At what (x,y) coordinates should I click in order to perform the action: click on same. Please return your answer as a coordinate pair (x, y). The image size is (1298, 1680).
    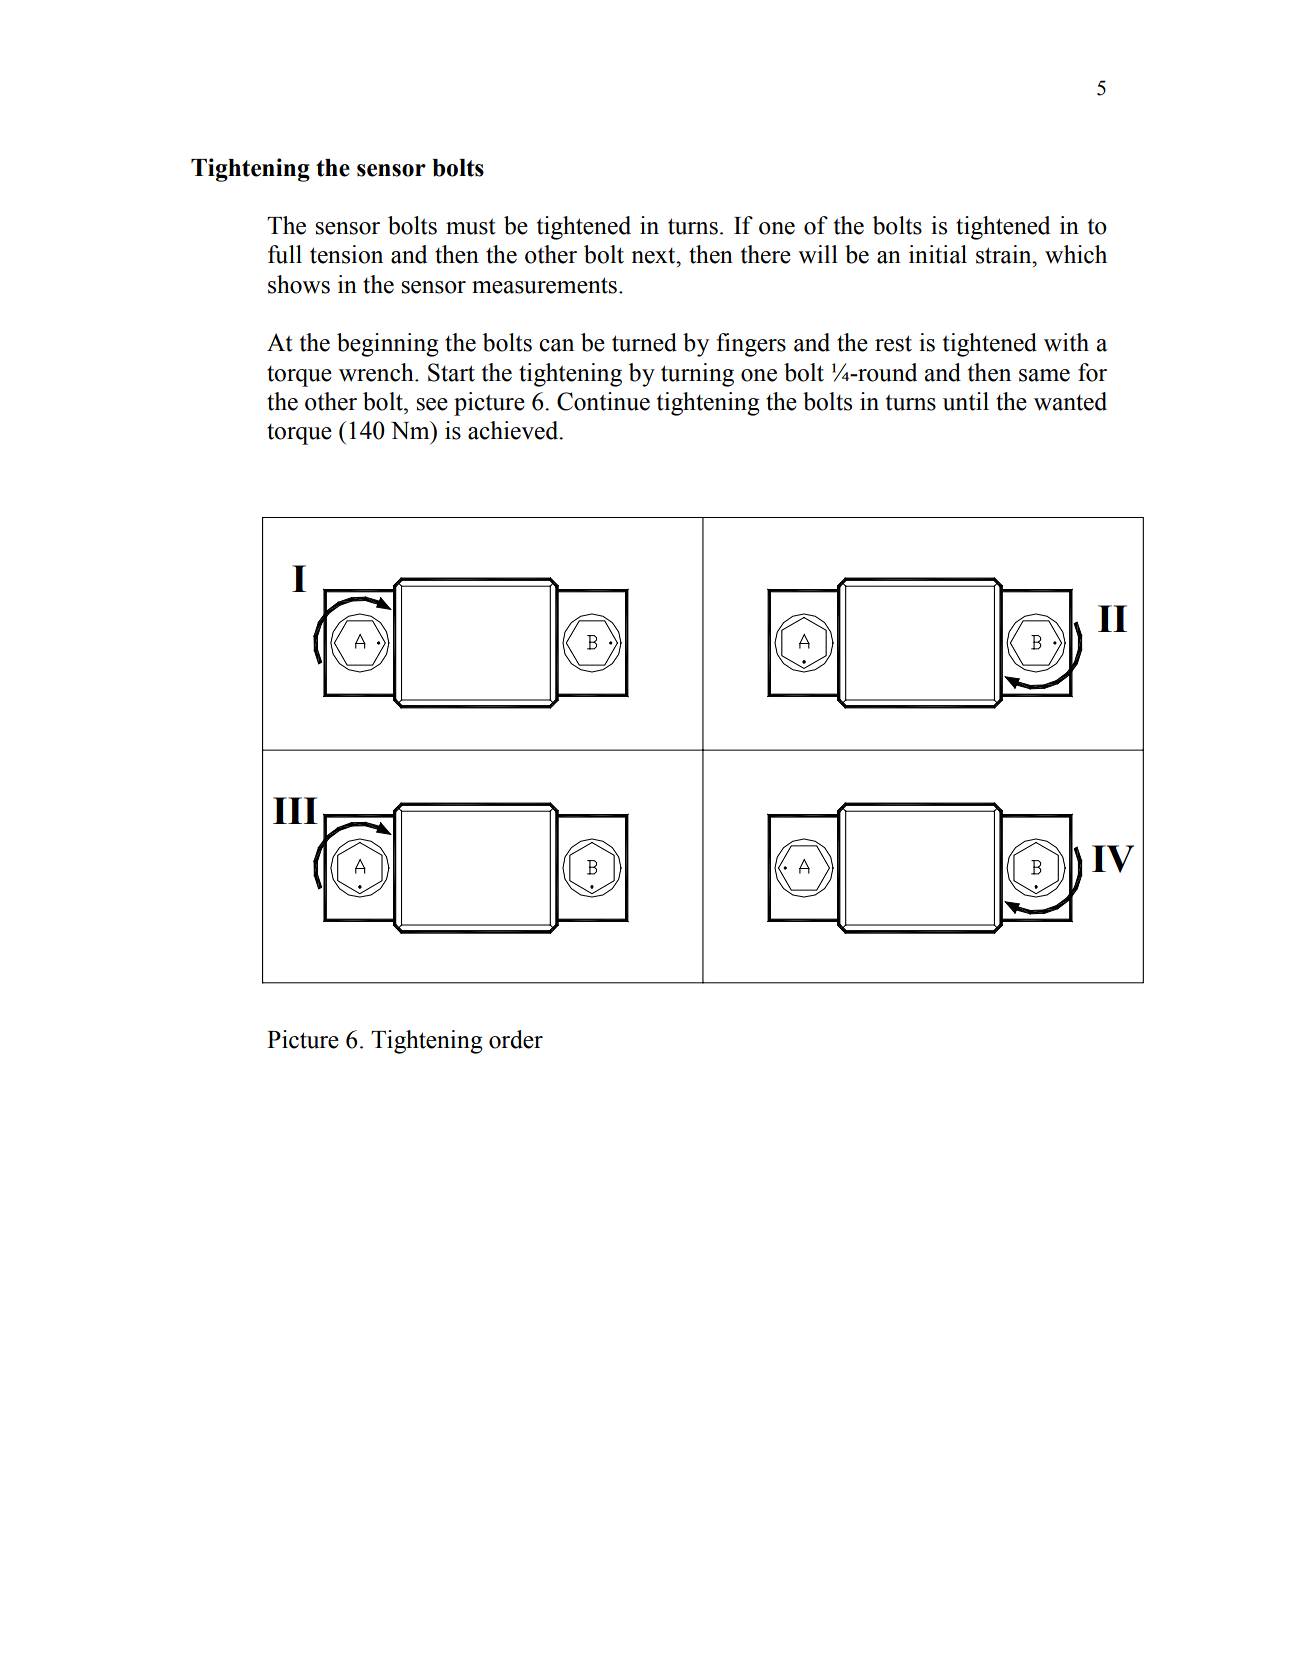
    Looking at the image, I should click on (1044, 375).
